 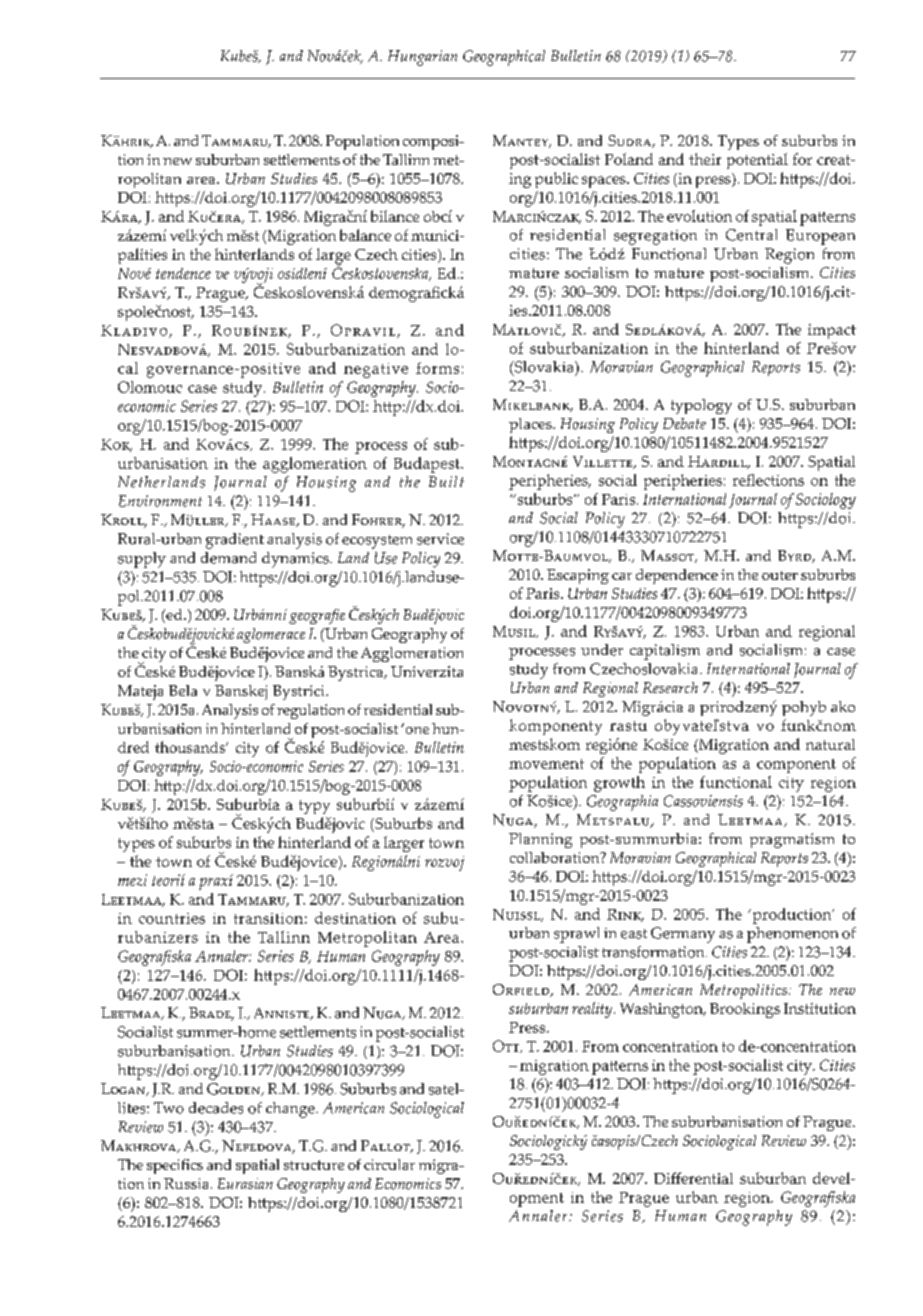 I want to click on forms, so click(x=437, y=368).
